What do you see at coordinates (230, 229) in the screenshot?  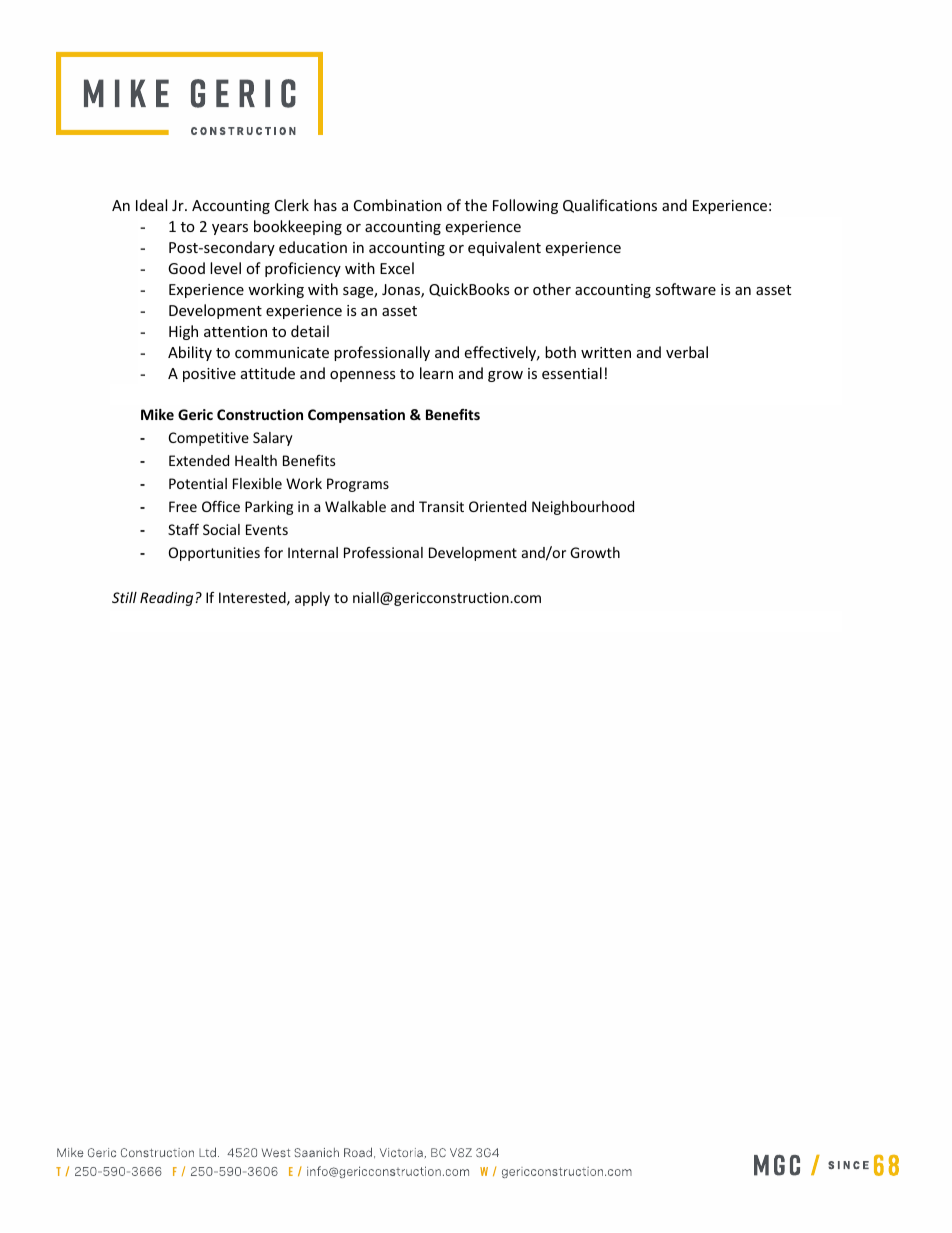 I see `years` at bounding box center [230, 229].
